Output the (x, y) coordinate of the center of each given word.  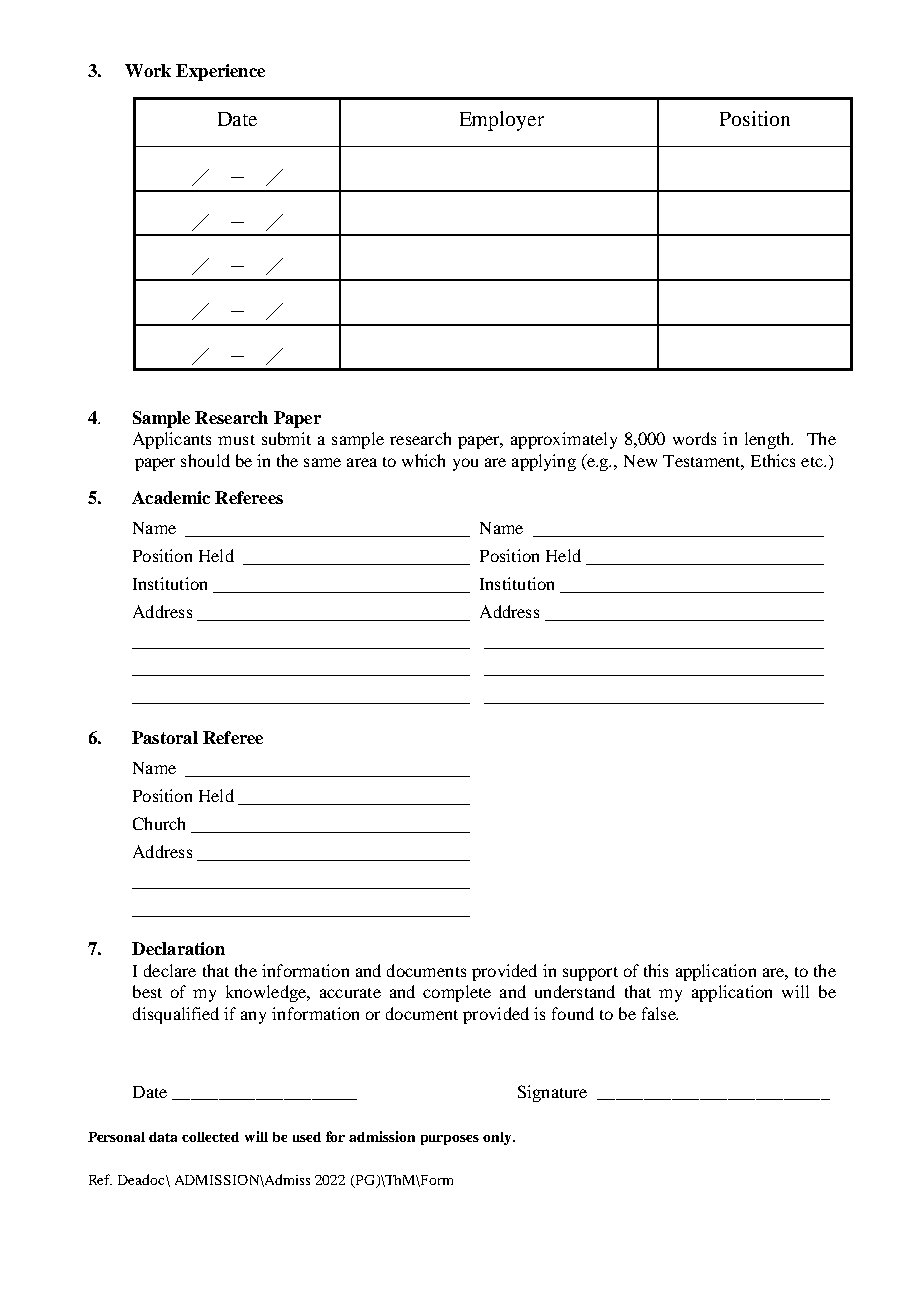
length (768, 440)
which (423, 460)
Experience (220, 72)
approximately (564, 440)
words (694, 438)
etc (813, 462)
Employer (502, 121)
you (465, 464)
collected (210, 1137)
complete (457, 993)
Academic (171, 497)
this (656, 970)
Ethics (773, 460)
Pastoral (165, 737)
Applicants (172, 440)
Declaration (178, 948)
